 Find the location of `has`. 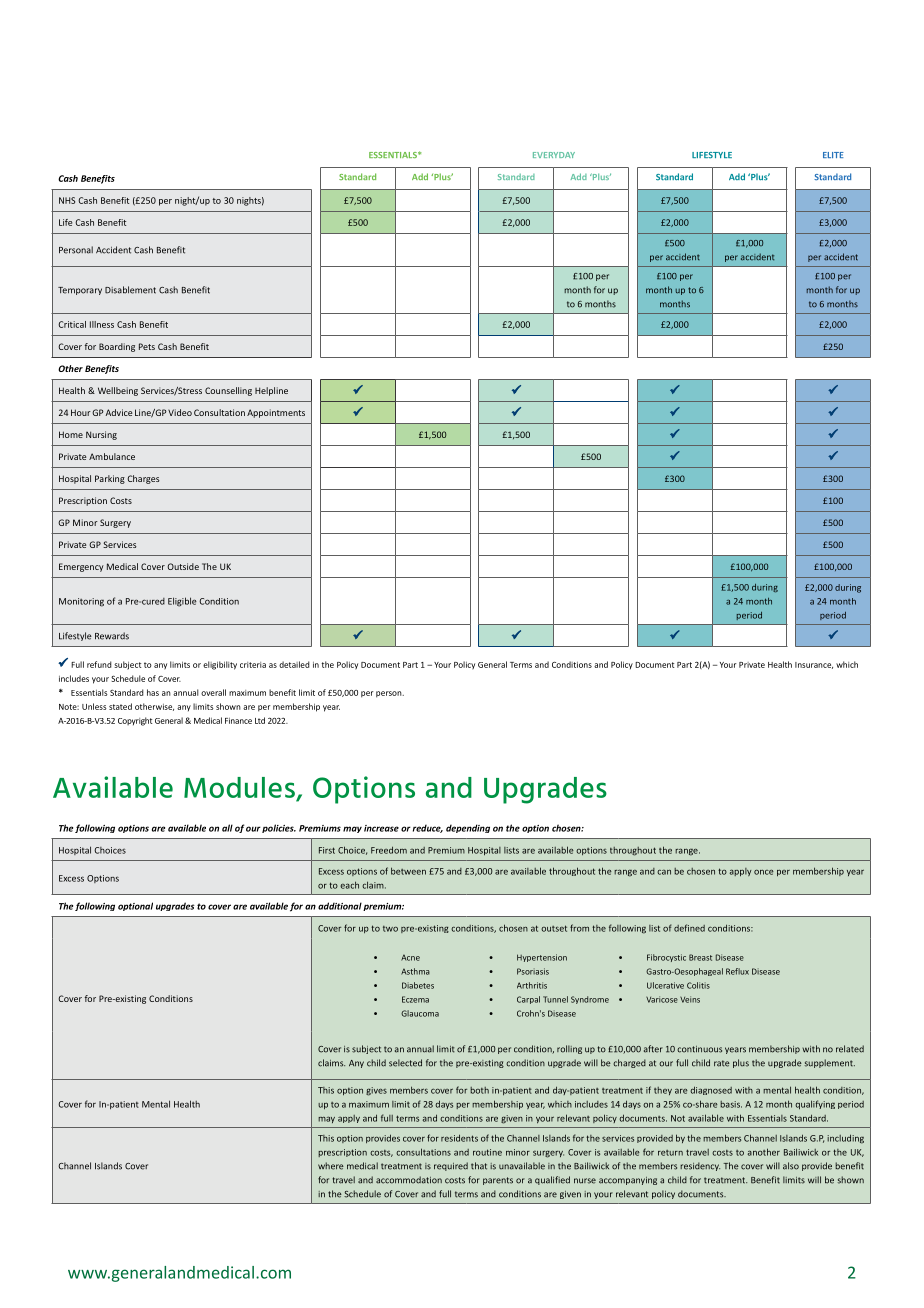

has is located at coordinates (153, 692).
